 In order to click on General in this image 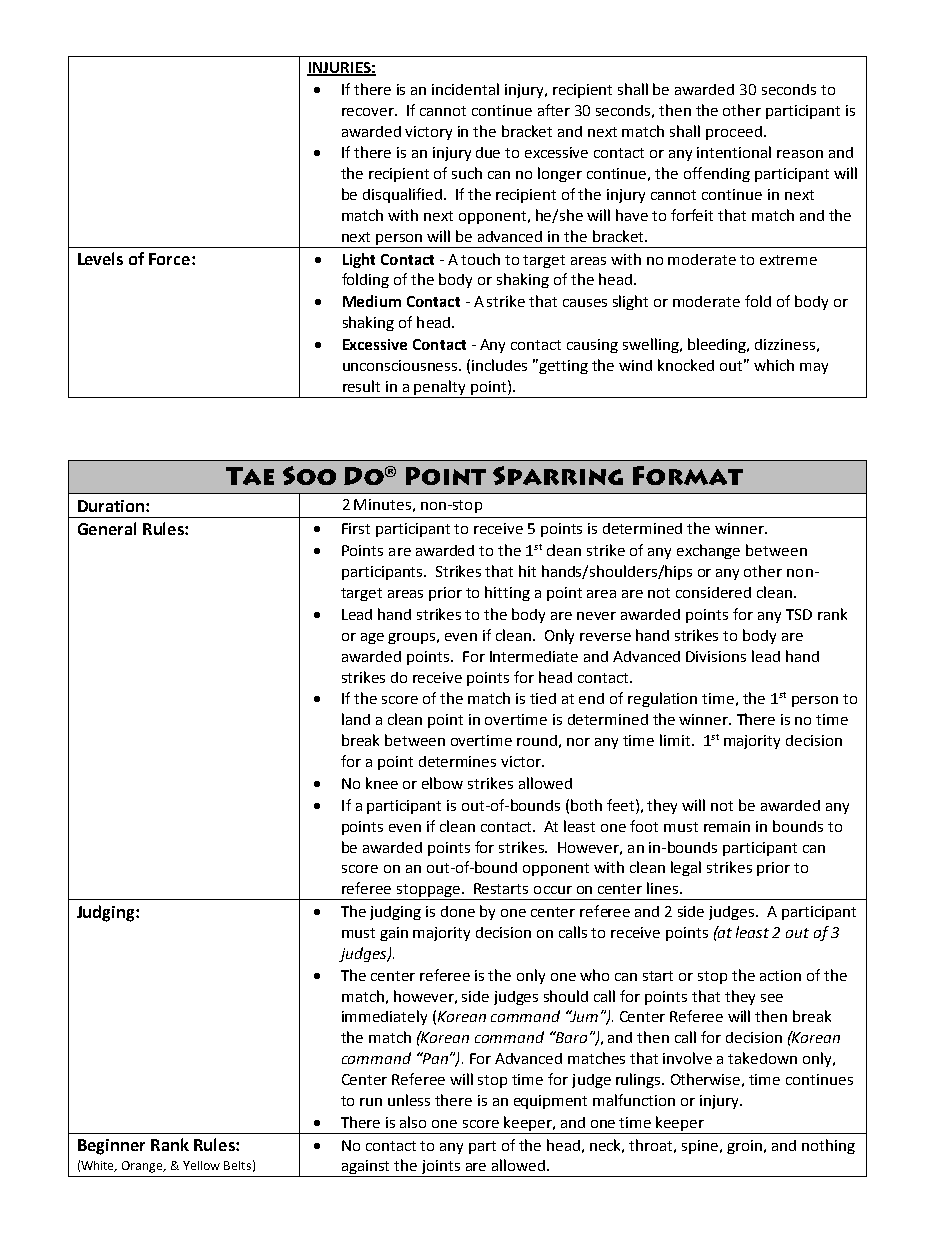, I will do `click(107, 528)`.
